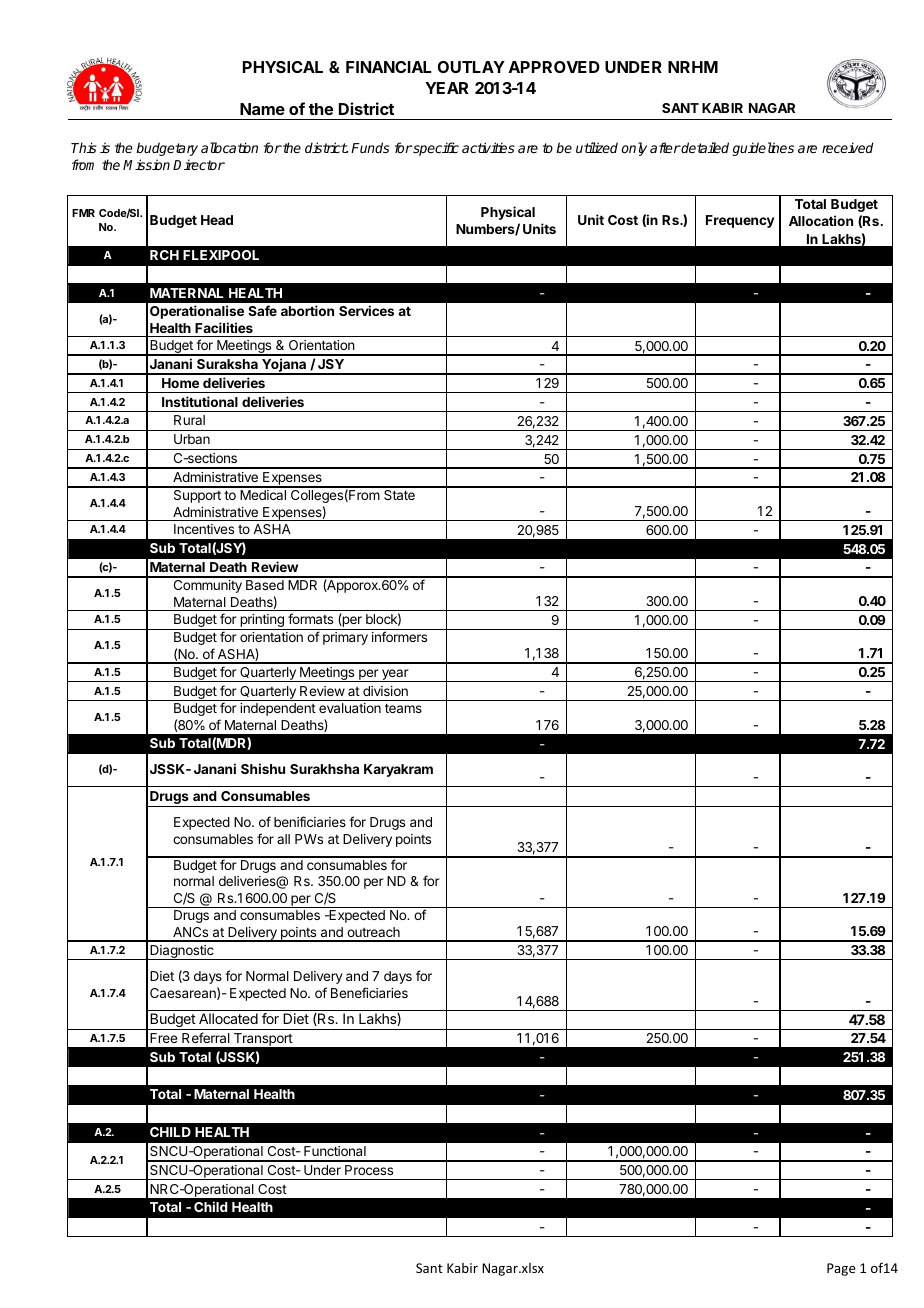 The image size is (924, 1308). Describe the element at coordinates (740, 221) in the screenshot. I see `Frequency` at that location.
